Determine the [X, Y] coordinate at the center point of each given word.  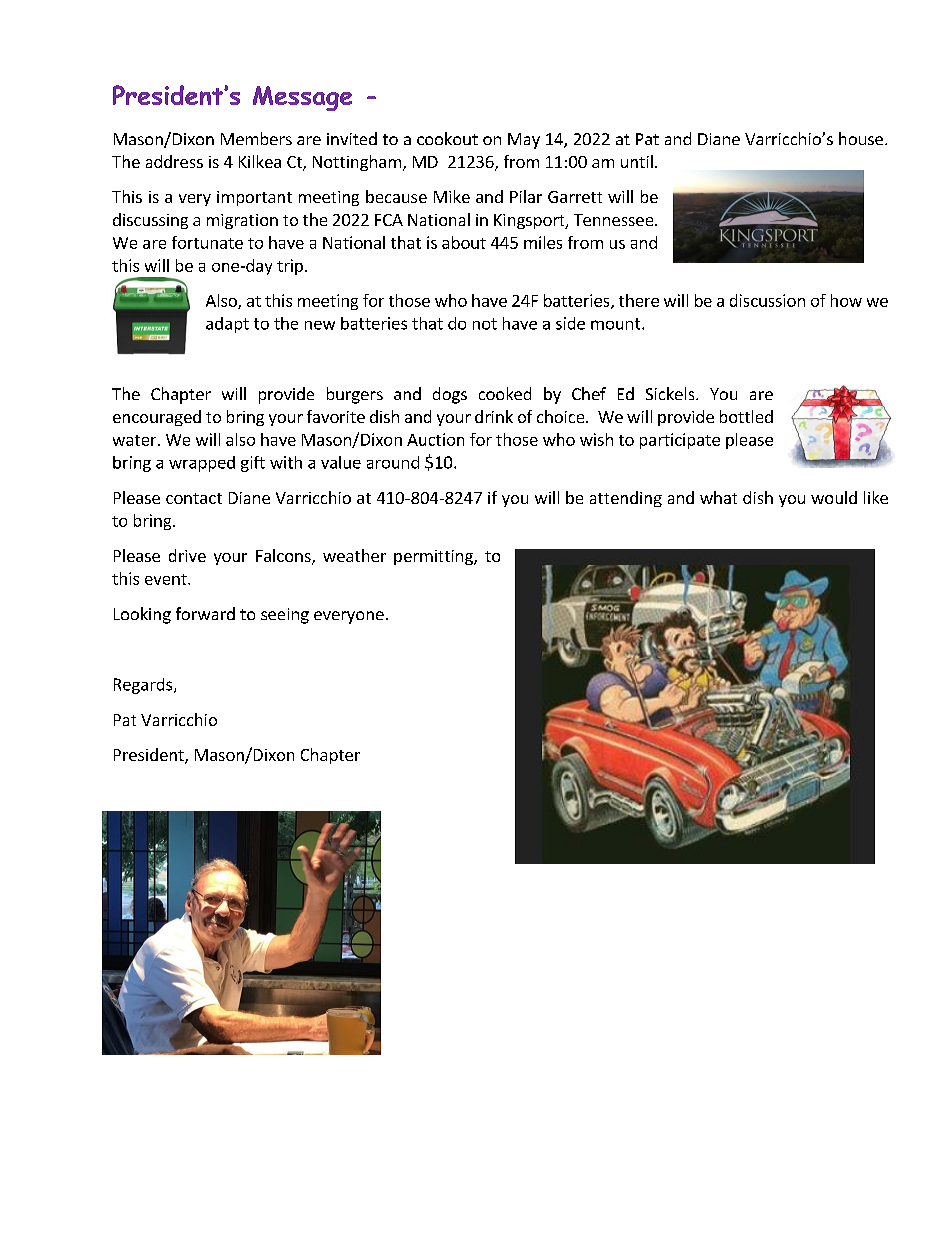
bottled [746, 416]
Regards [144, 686]
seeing [285, 616]
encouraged [157, 418]
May [524, 141]
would [834, 497]
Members [256, 138]
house [861, 138]
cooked [505, 393]
